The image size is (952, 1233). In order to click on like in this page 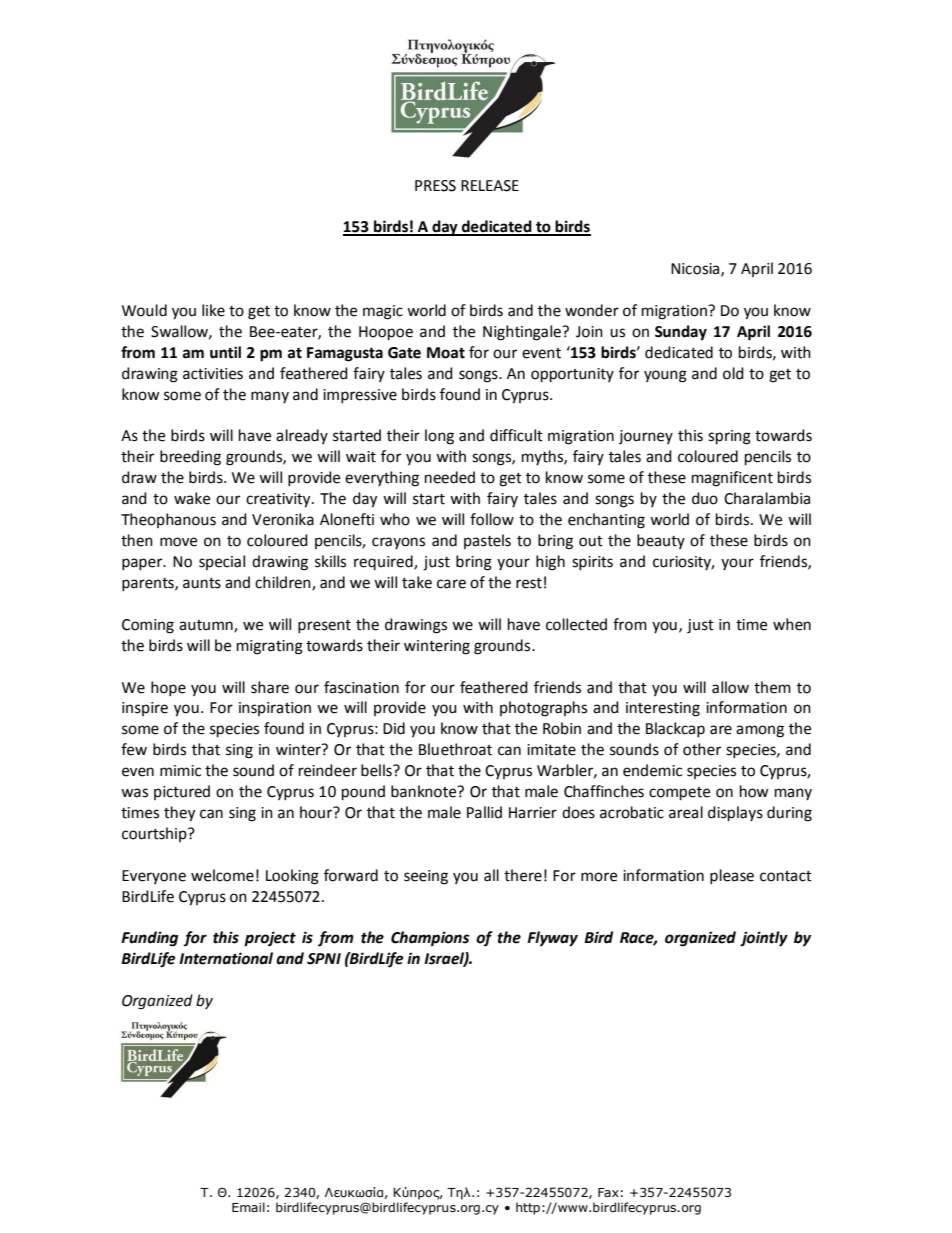, I will do `click(213, 310)`.
